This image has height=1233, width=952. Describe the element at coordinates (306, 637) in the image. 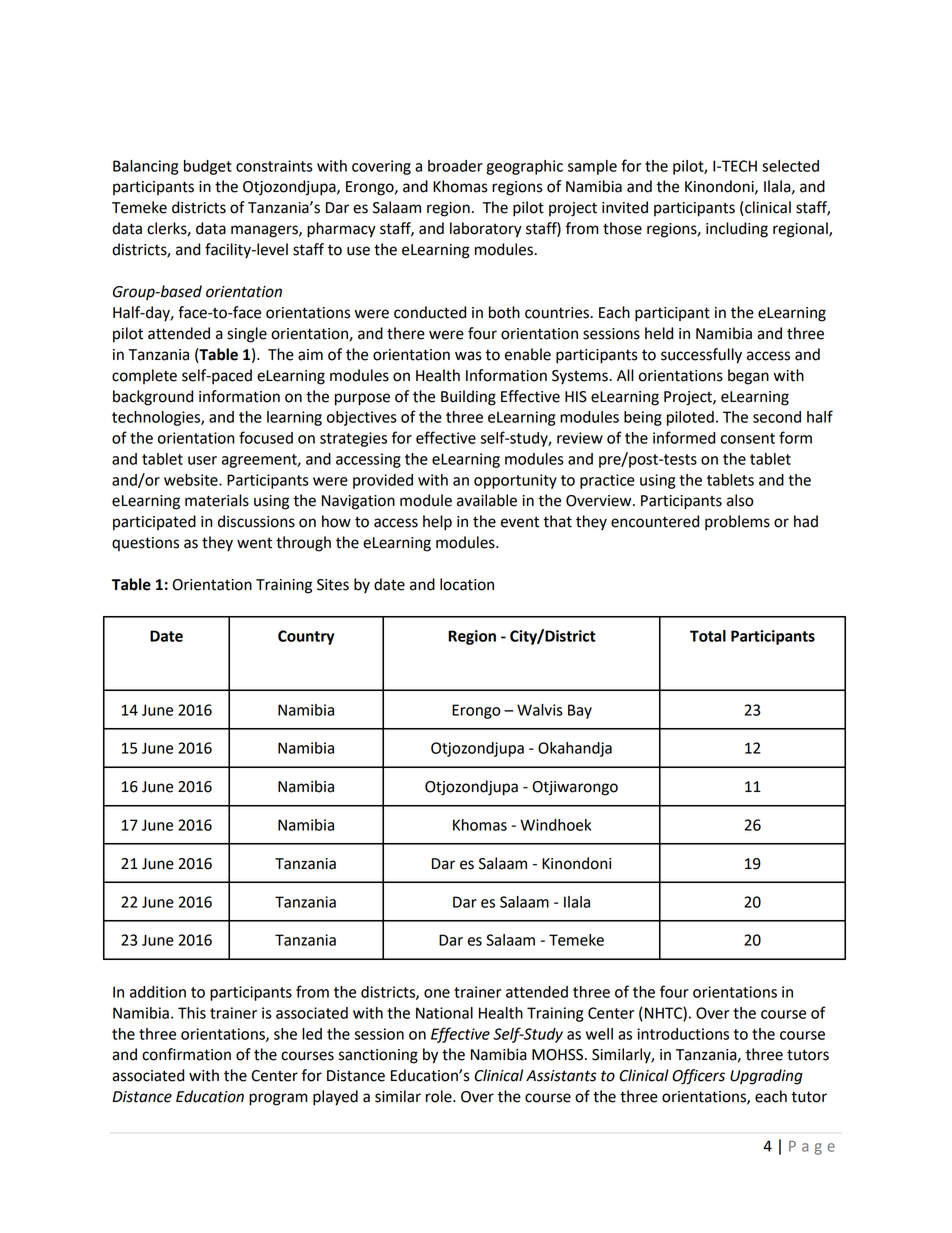

I see `Country` at that location.
